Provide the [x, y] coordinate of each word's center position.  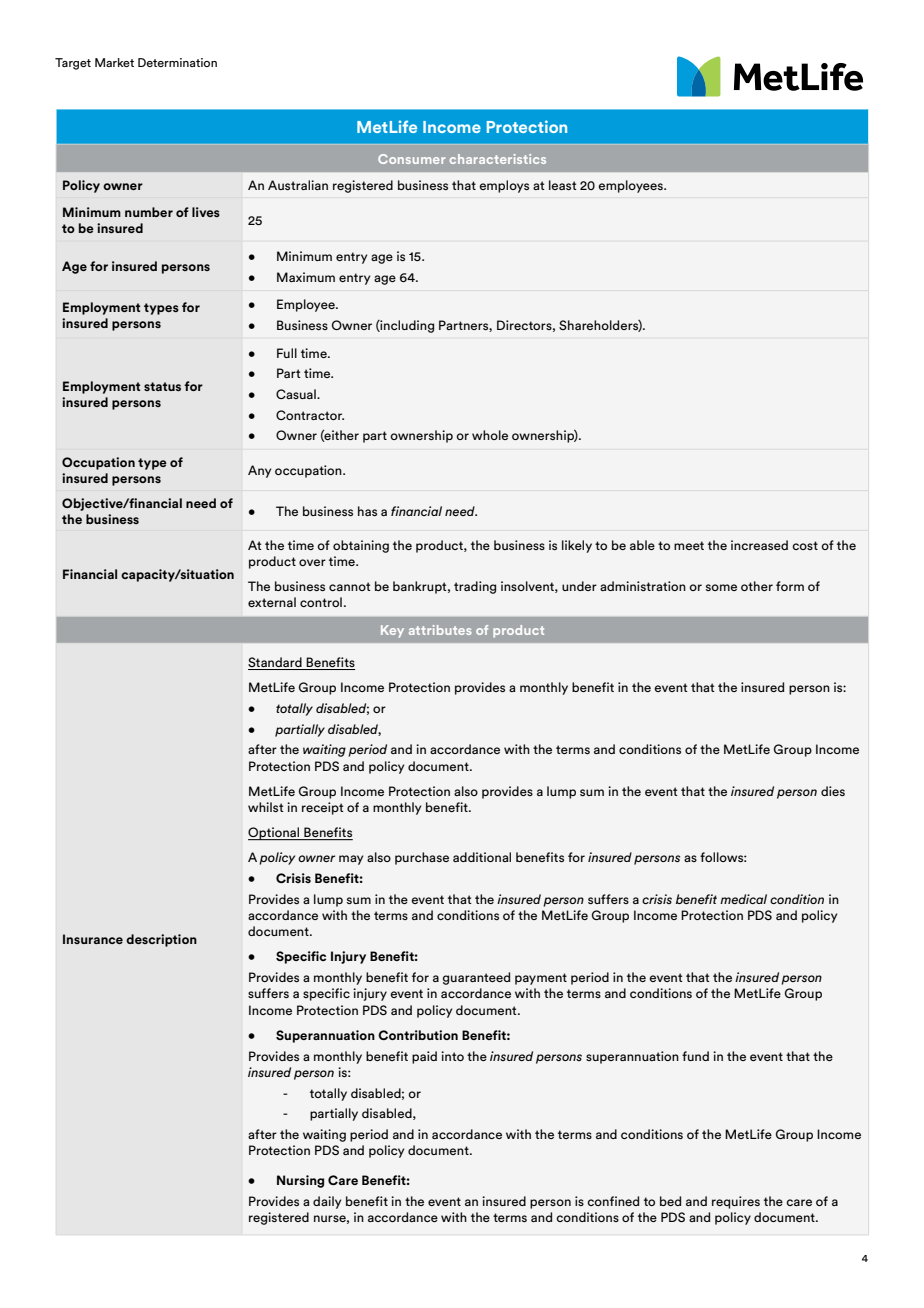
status [162, 386]
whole [490, 435]
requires [736, 1202]
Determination [177, 62]
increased [759, 545]
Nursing [300, 1181]
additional [482, 857]
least [563, 185]
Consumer [411, 159]
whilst [266, 807]
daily [327, 1202]
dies [833, 791]
